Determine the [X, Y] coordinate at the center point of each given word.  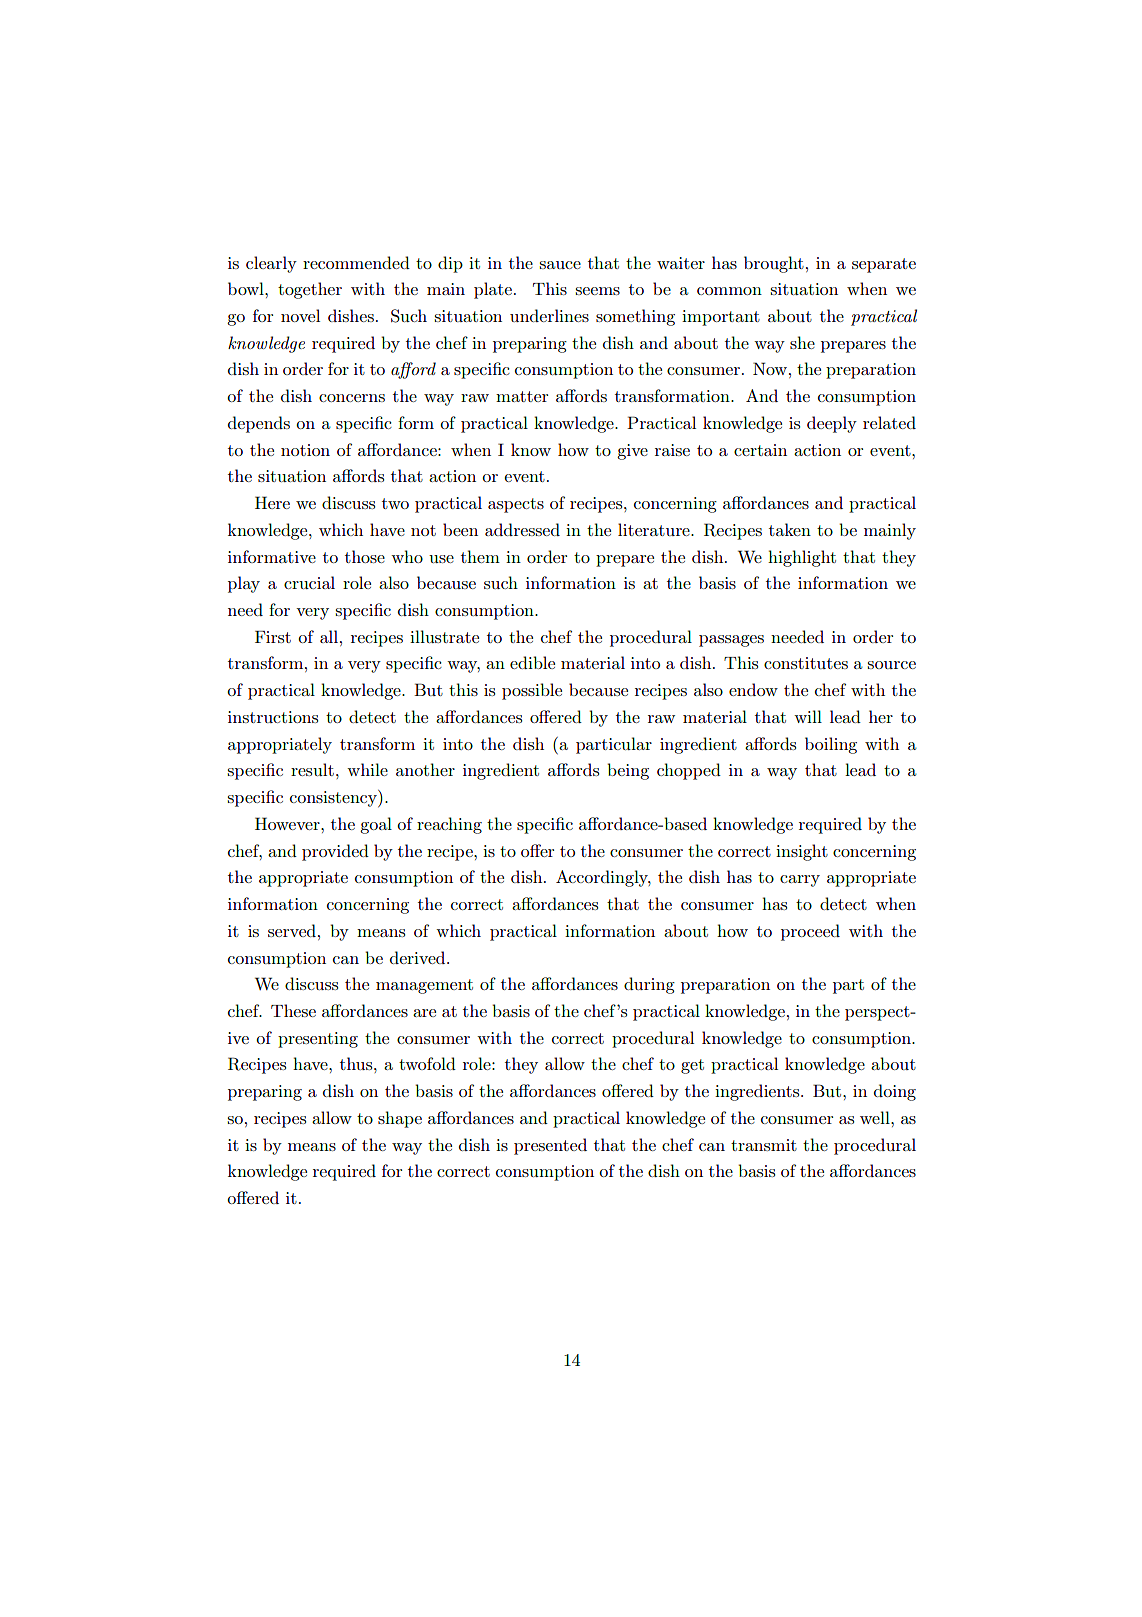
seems [598, 291]
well [876, 1117]
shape [400, 1119]
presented [550, 1146]
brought [774, 264]
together [310, 290]
